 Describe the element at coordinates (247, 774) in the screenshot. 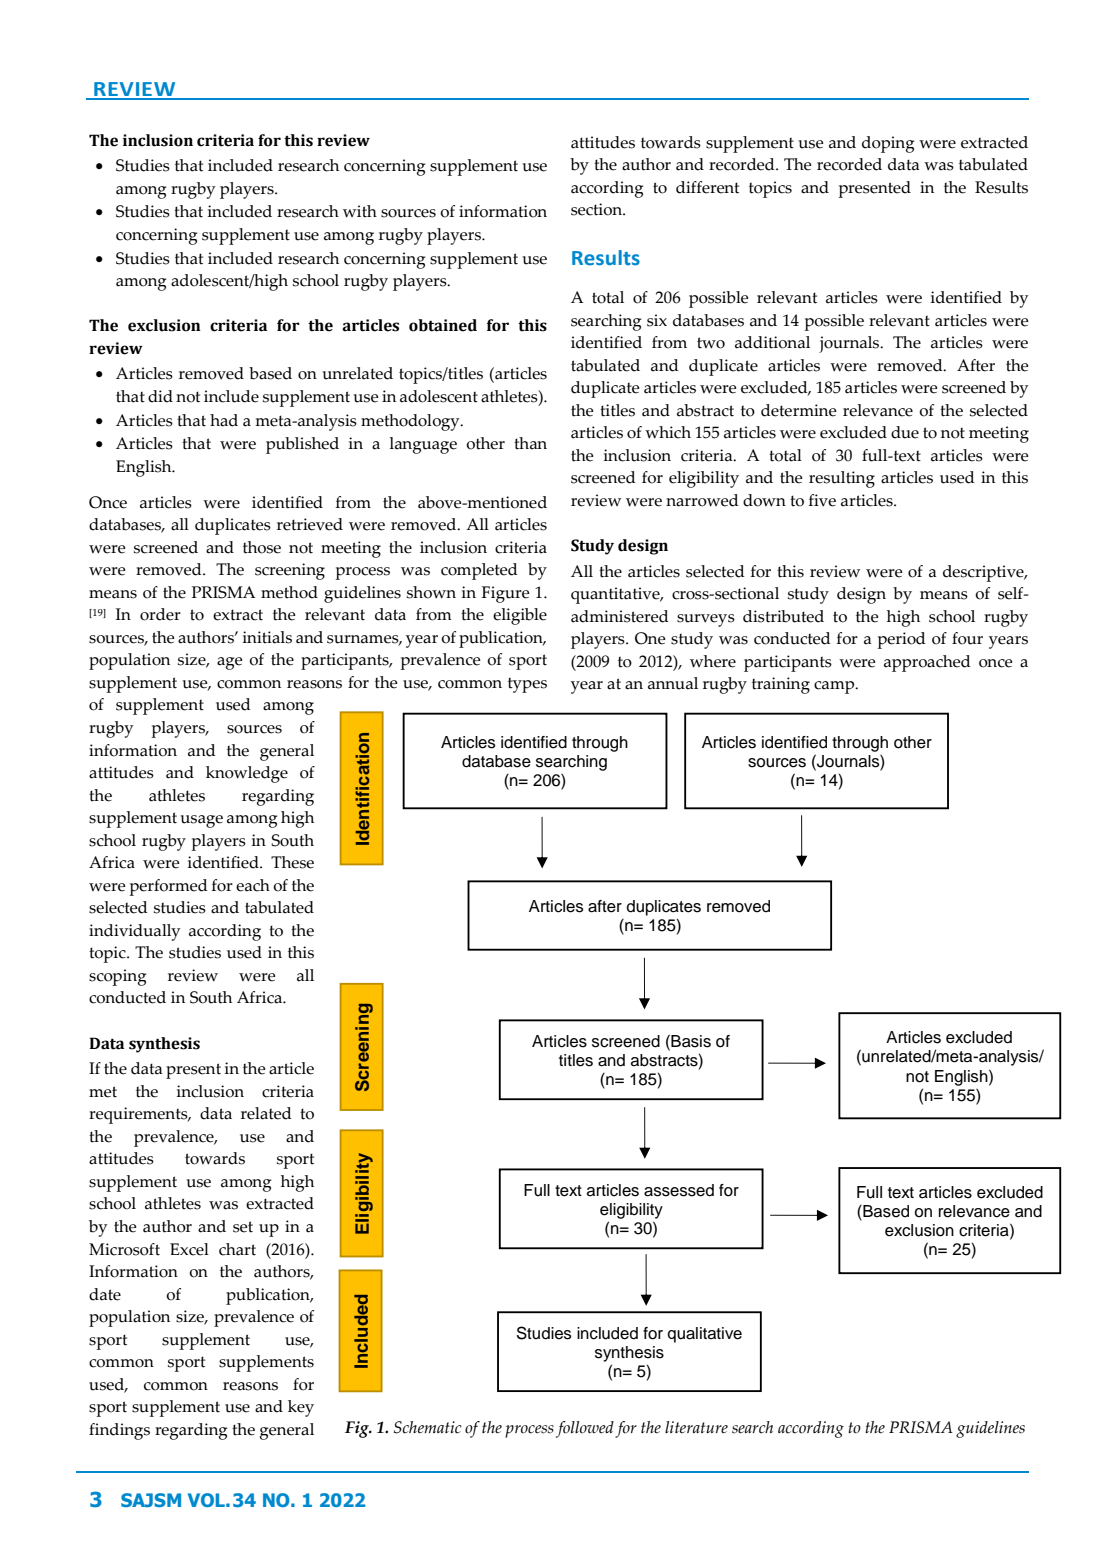

I see `knowledge` at that location.
